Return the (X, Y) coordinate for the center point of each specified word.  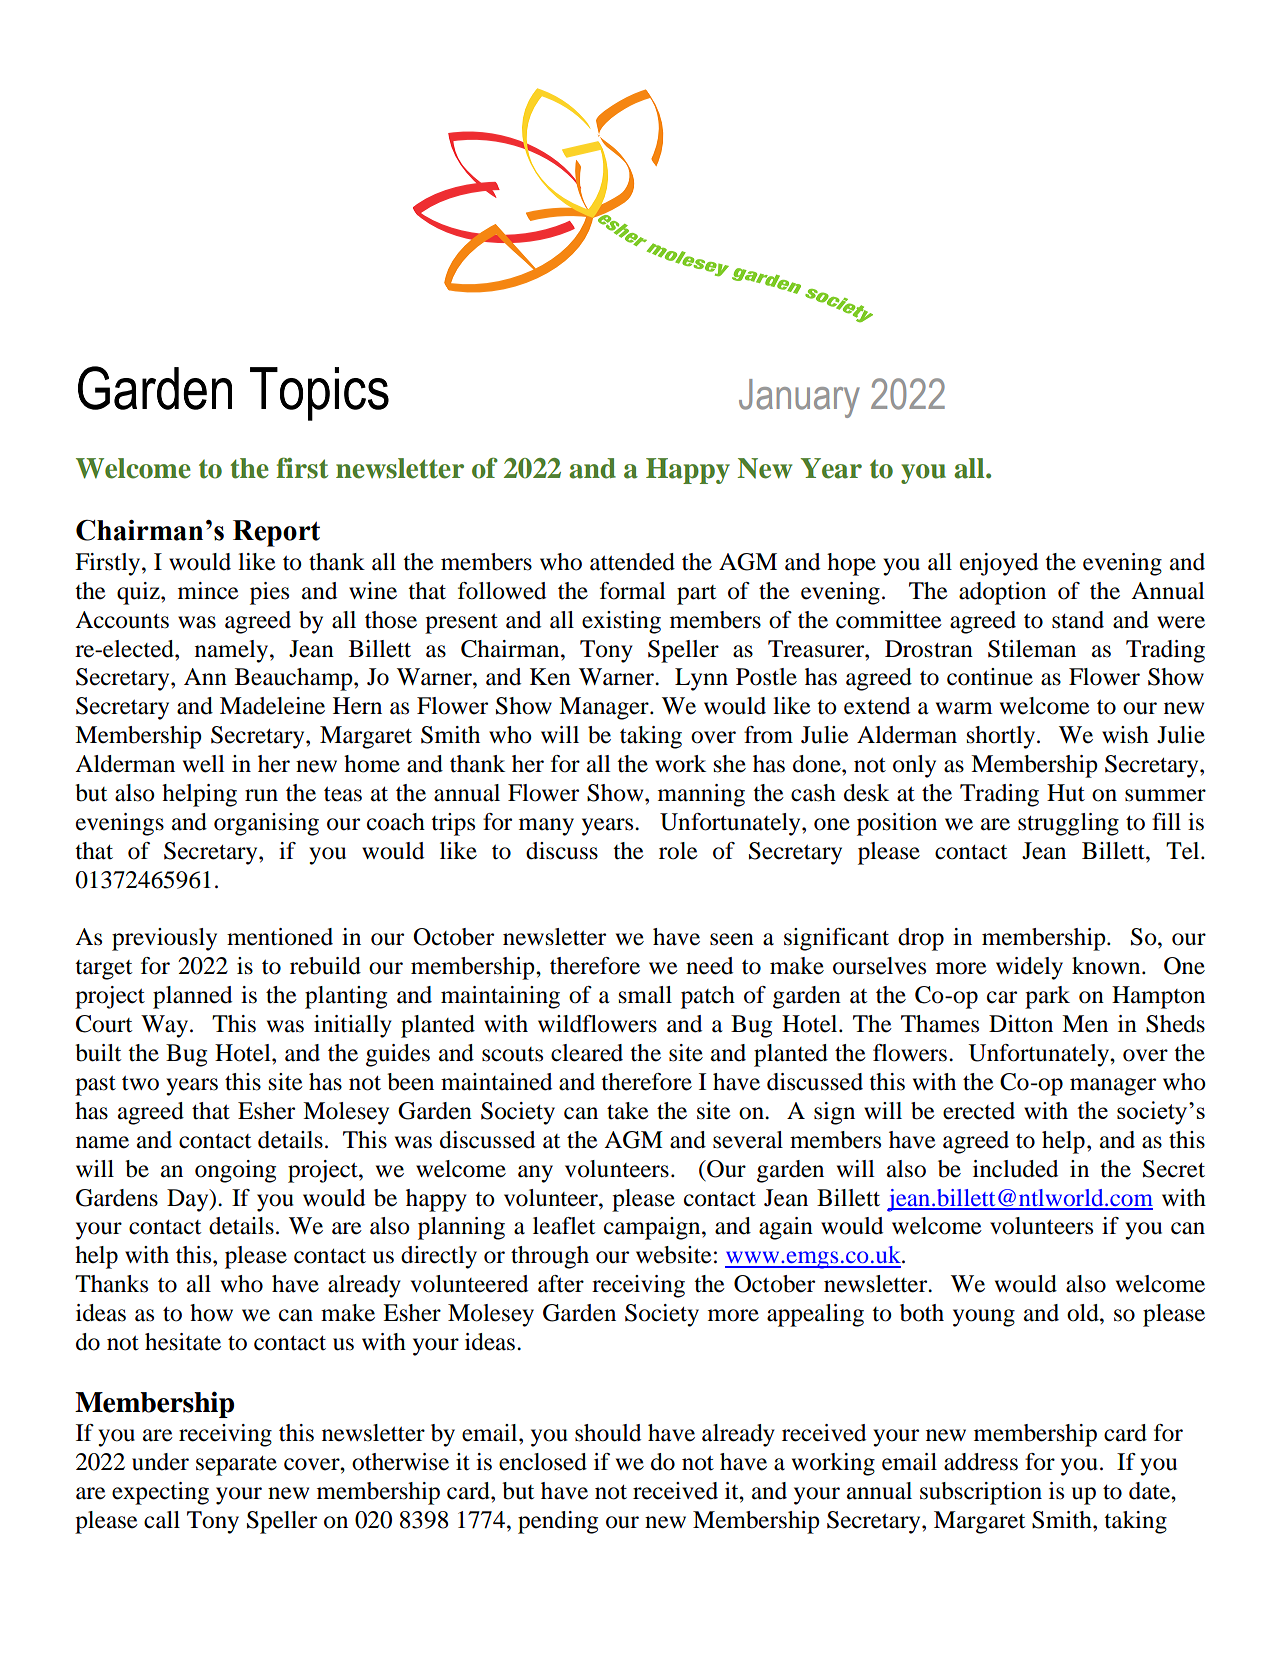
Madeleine (272, 706)
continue (990, 677)
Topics (319, 394)
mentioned (280, 937)
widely (1029, 968)
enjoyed (999, 564)
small (645, 995)
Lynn (701, 679)
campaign (653, 1228)
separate (236, 1466)
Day (189, 1200)
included (1015, 1169)
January (799, 398)
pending (558, 1522)
